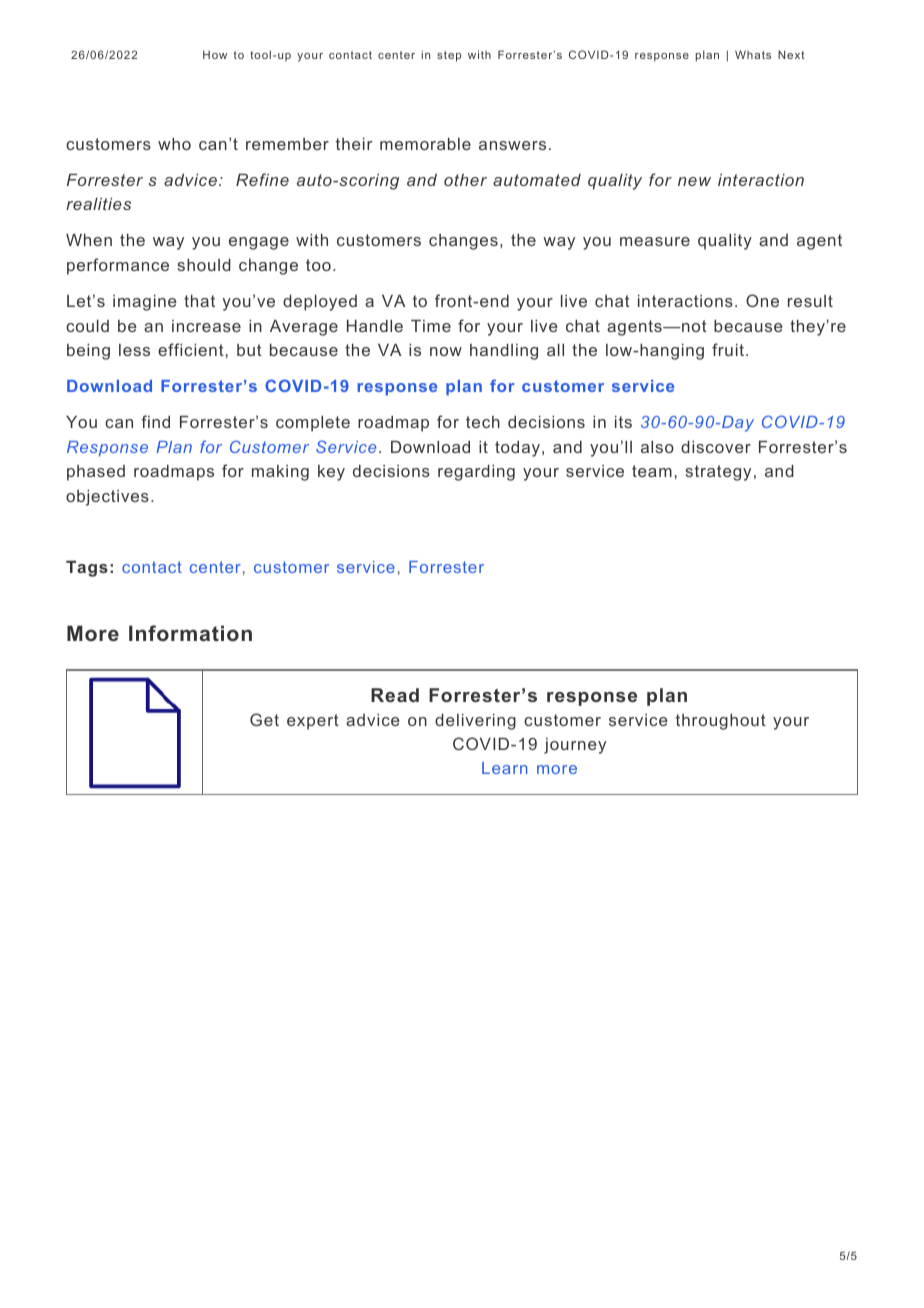 The width and height of the screenshot is (924, 1308). Describe the element at coordinates (264, 719) in the screenshot. I see `Get` at that location.
